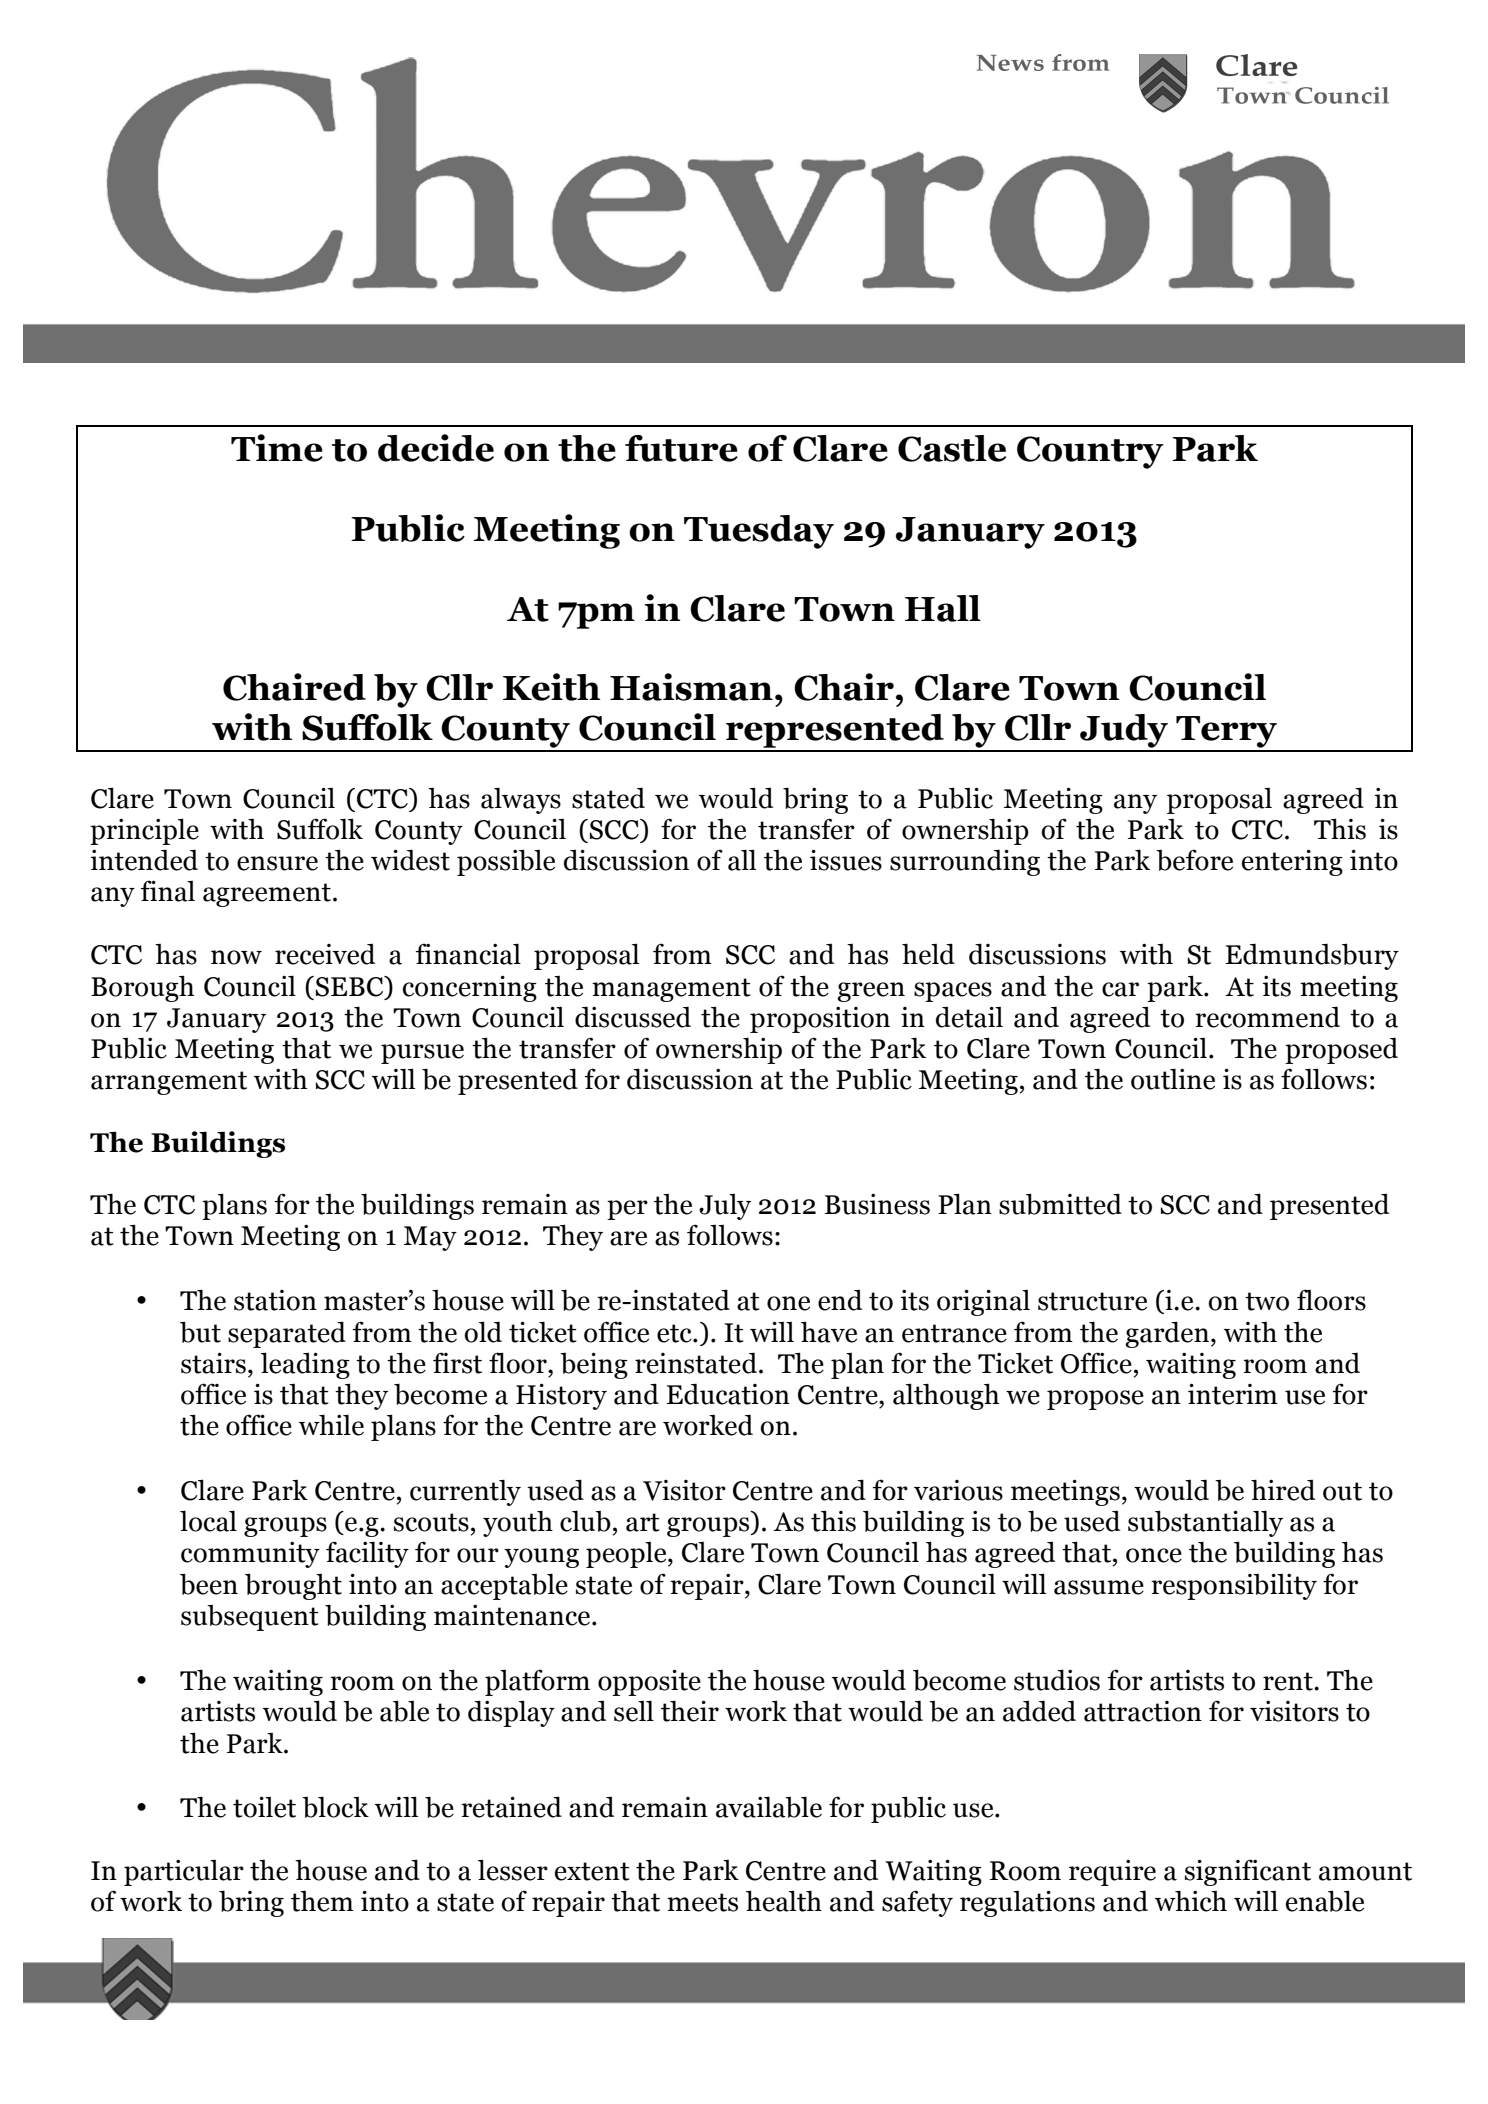 This page has height=2104, width=1488. I want to click on Tuesday, so click(759, 532).
